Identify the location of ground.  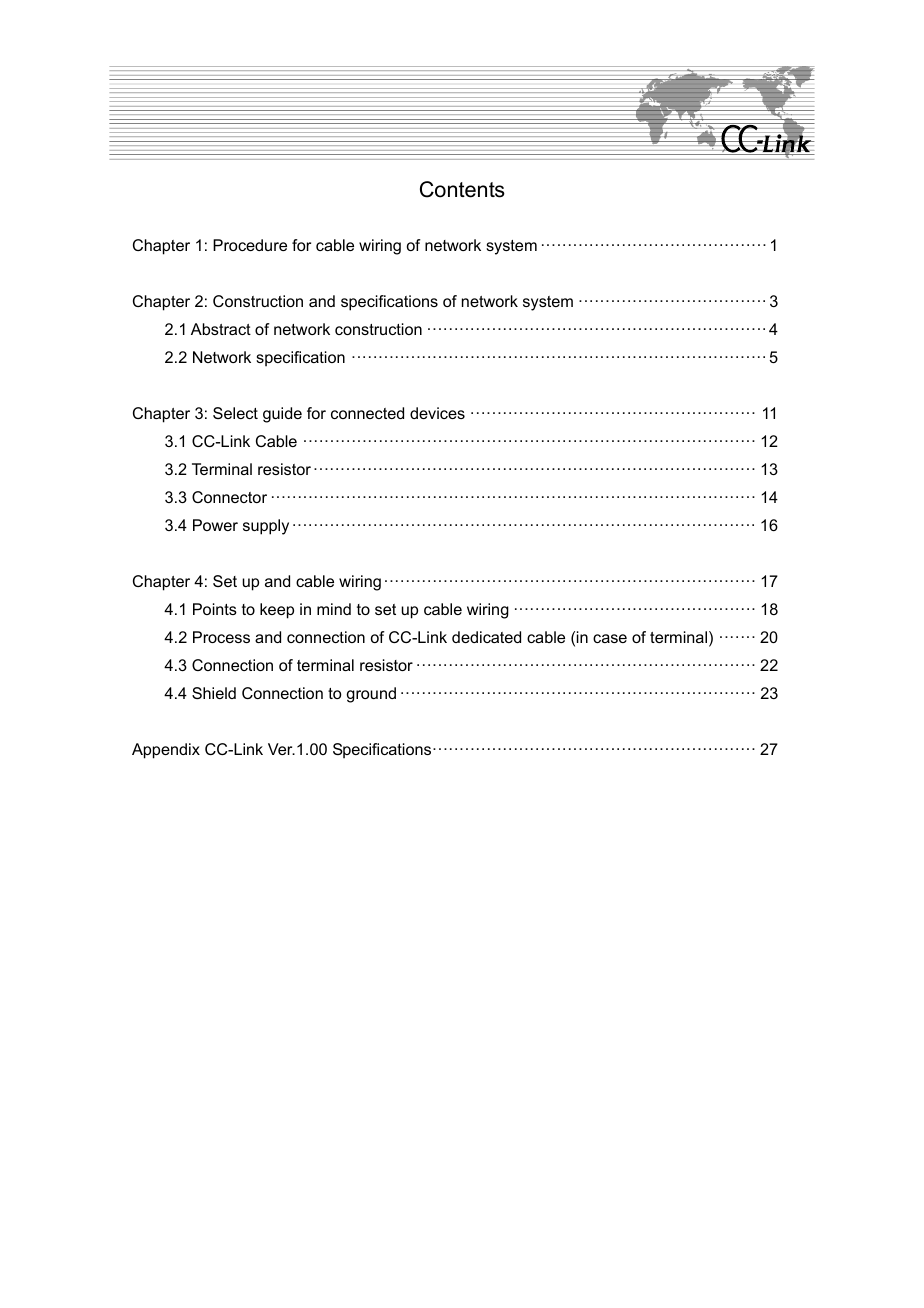
(371, 695).
